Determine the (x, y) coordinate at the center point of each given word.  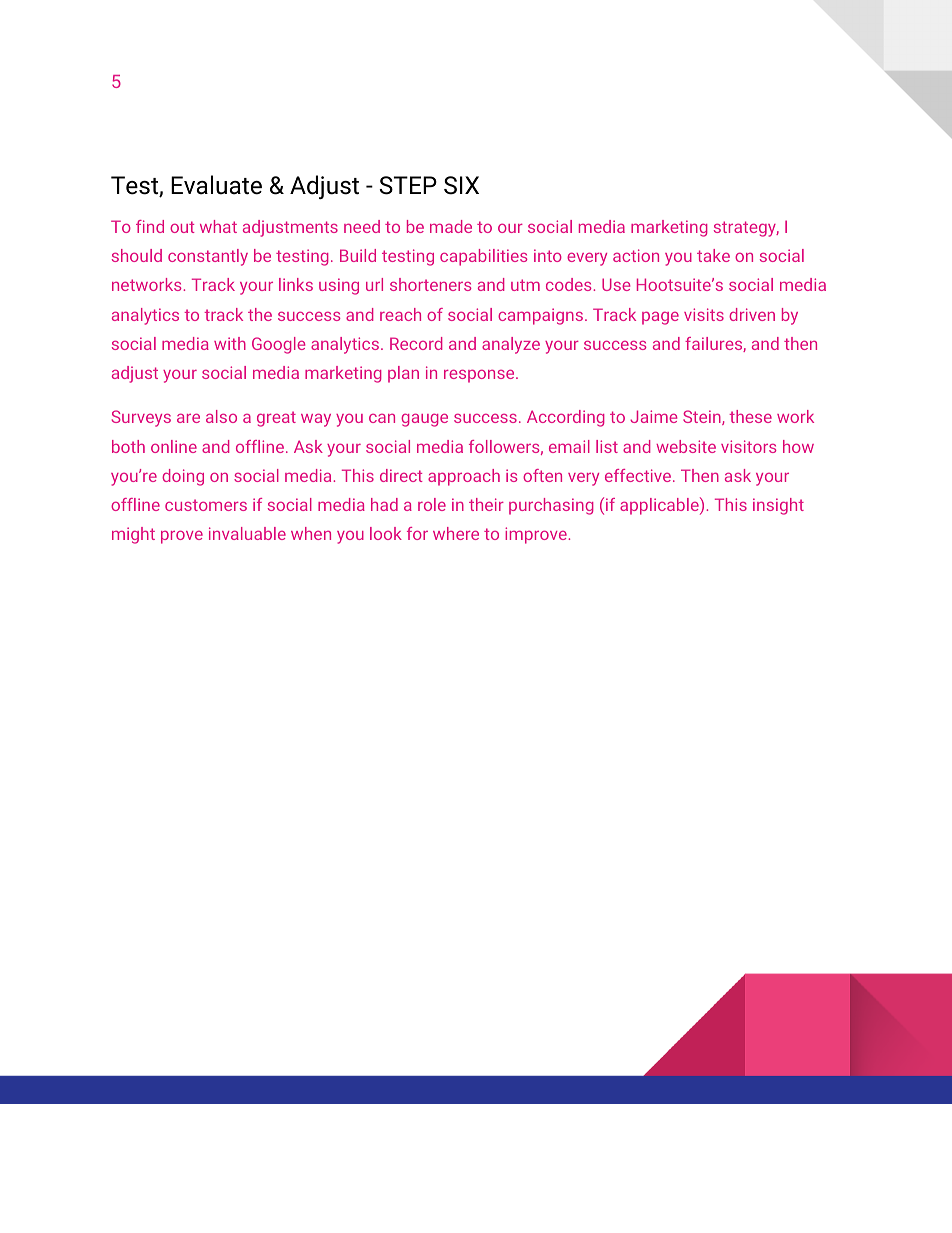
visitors (748, 446)
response (480, 376)
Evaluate (216, 185)
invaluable (247, 533)
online (174, 446)
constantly (208, 257)
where (456, 533)
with (230, 343)
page (660, 318)
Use (616, 284)
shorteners (430, 284)
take (713, 255)
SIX (461, 185)
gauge (424, 420)
